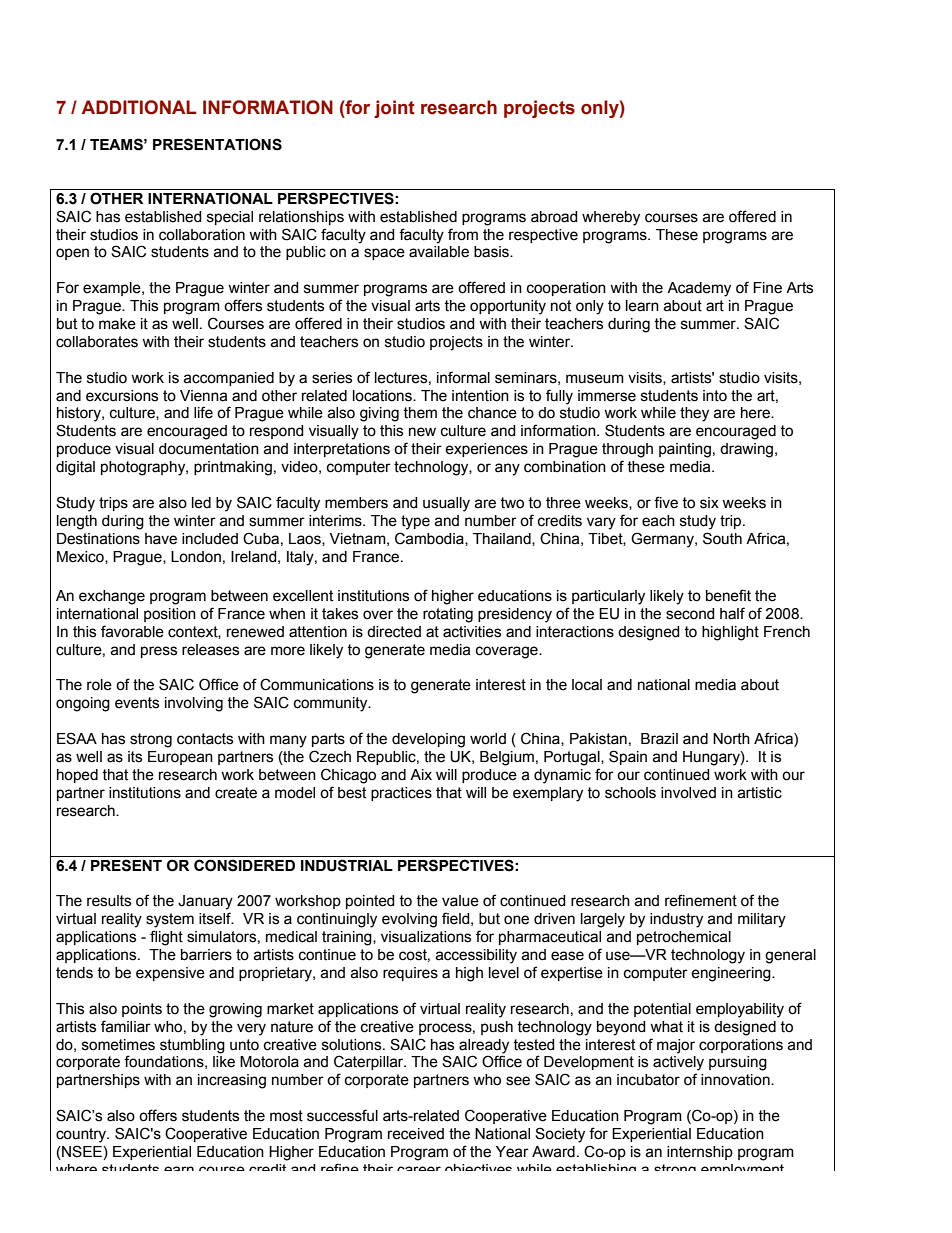  What do you see at coordinates (139, 107) in the image?
I see `ADDITIONAL` at bounding box center [139, 107].
